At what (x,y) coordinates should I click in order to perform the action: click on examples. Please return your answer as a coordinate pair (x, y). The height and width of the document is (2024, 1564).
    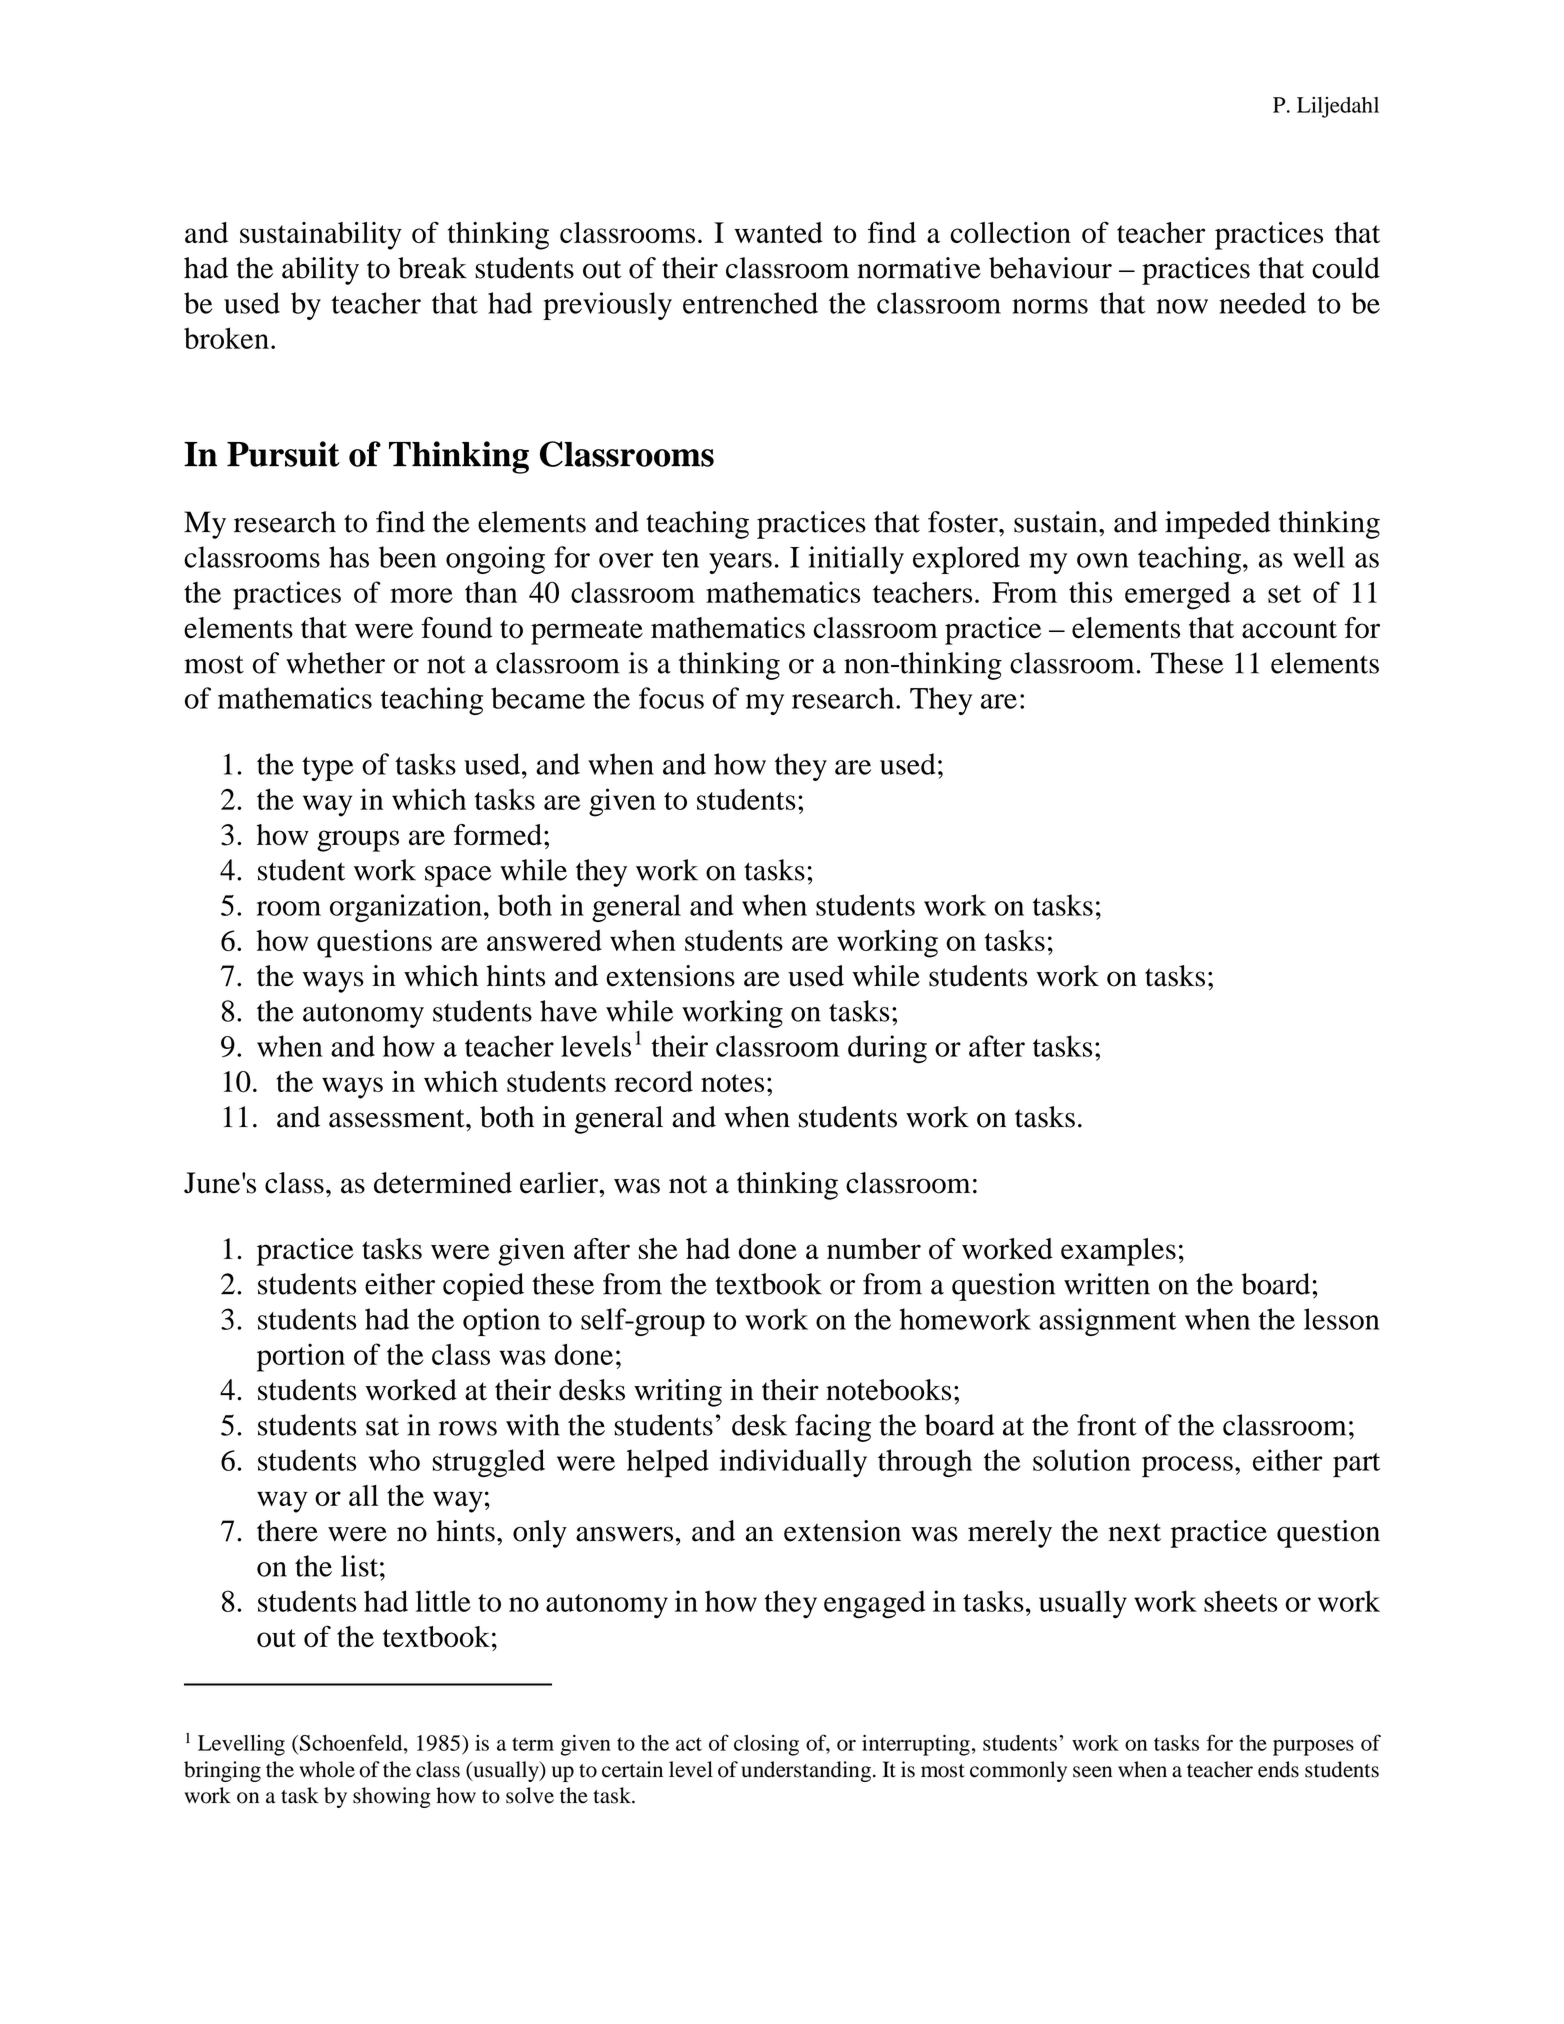
    Looking at the image, I should click on (1118, 1252).
